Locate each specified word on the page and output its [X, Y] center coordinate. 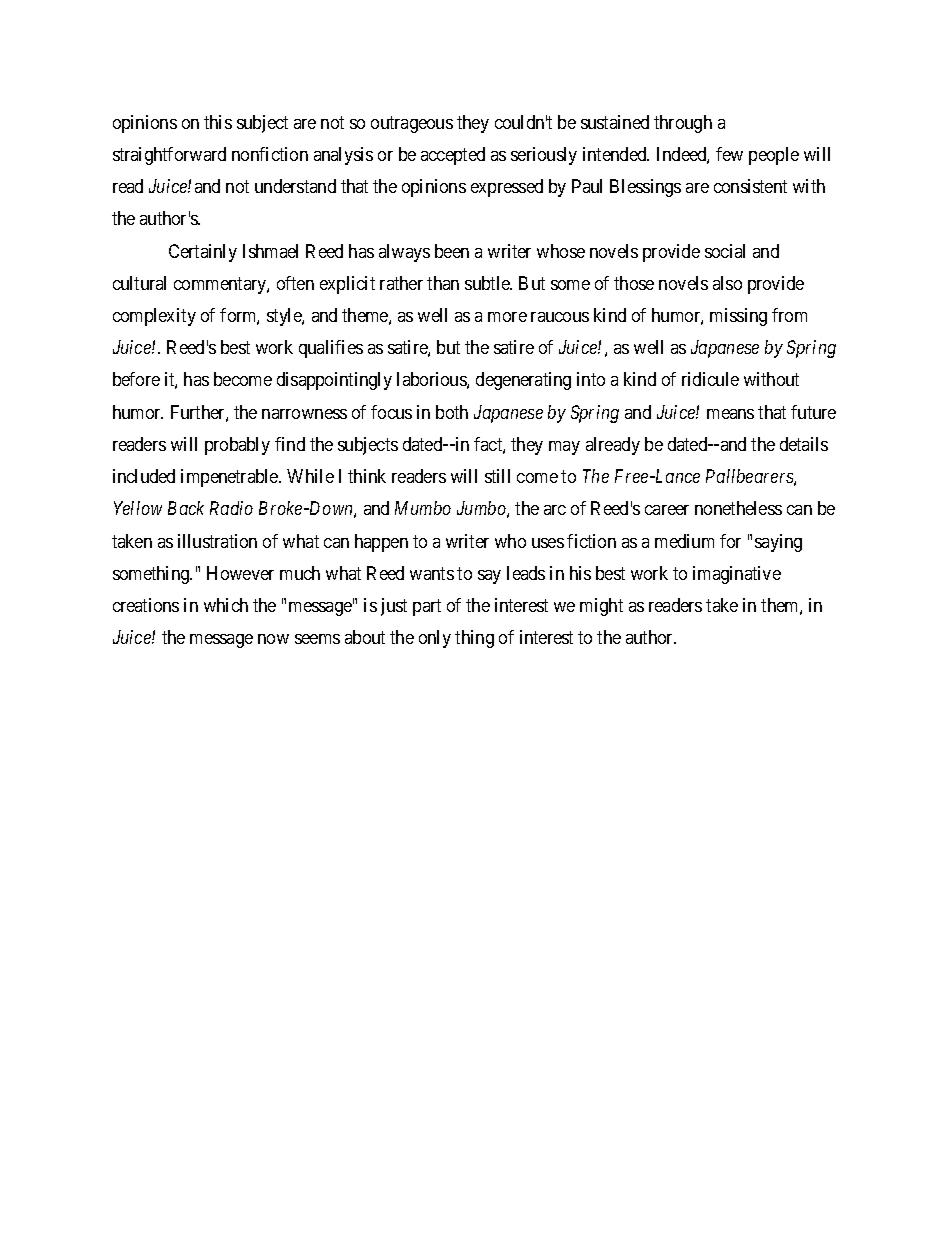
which [226, 605]
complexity [154, 317]
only [435, 639]
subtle [488, 283]
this [218, 122]
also [727, 283]
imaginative [737, 575]
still [497, 476]
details [804, 444]
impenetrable [230, 478]
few [729, 154]
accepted [453, 156]
